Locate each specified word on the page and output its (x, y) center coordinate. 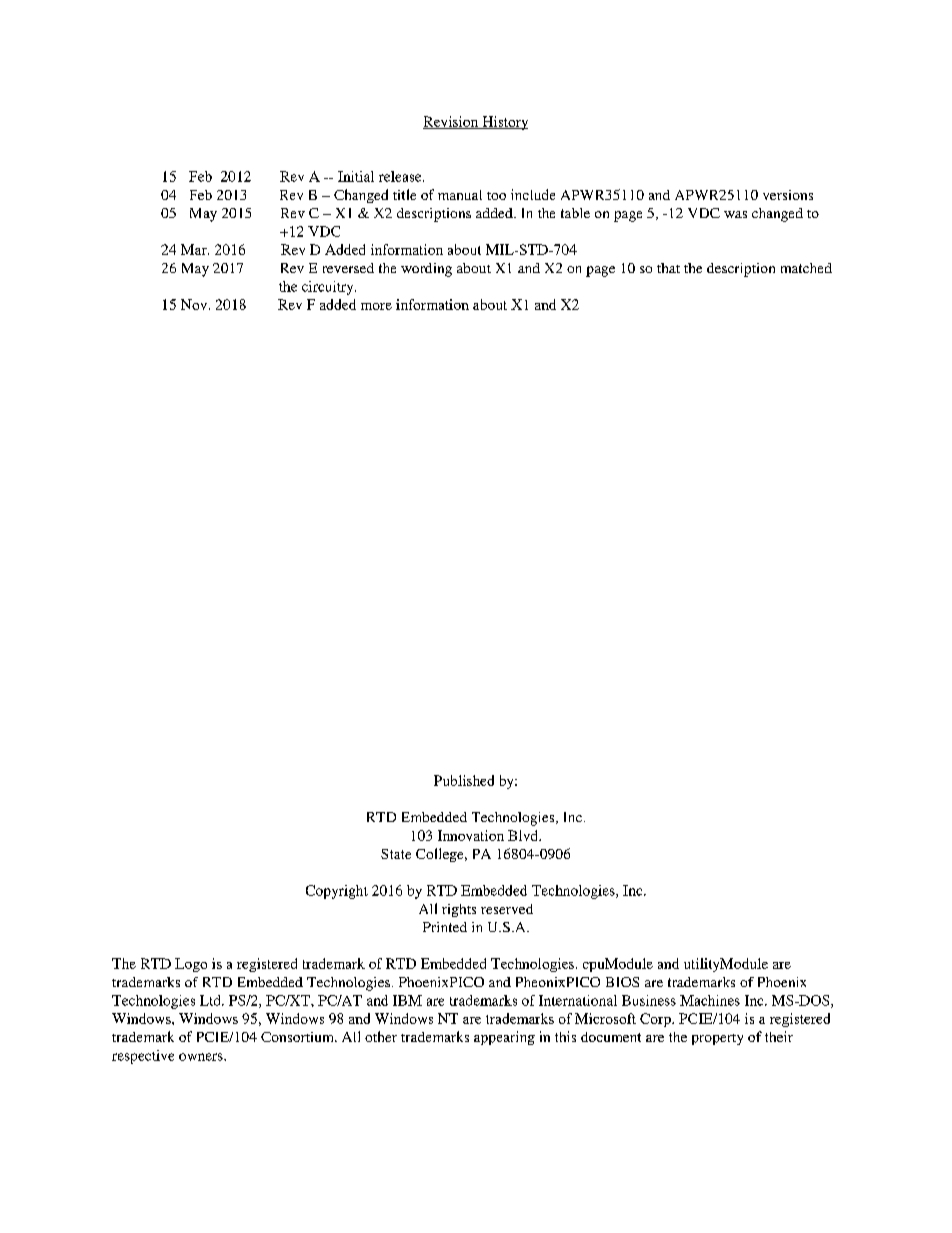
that (668, 268)
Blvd (524, 835)
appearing (504, 1038)
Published (464, 780)
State (396, 854)
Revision (452, 122)
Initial (356, 176)
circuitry (329, 288)
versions (788, 195)
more (376, 306)
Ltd (211, 1000)
